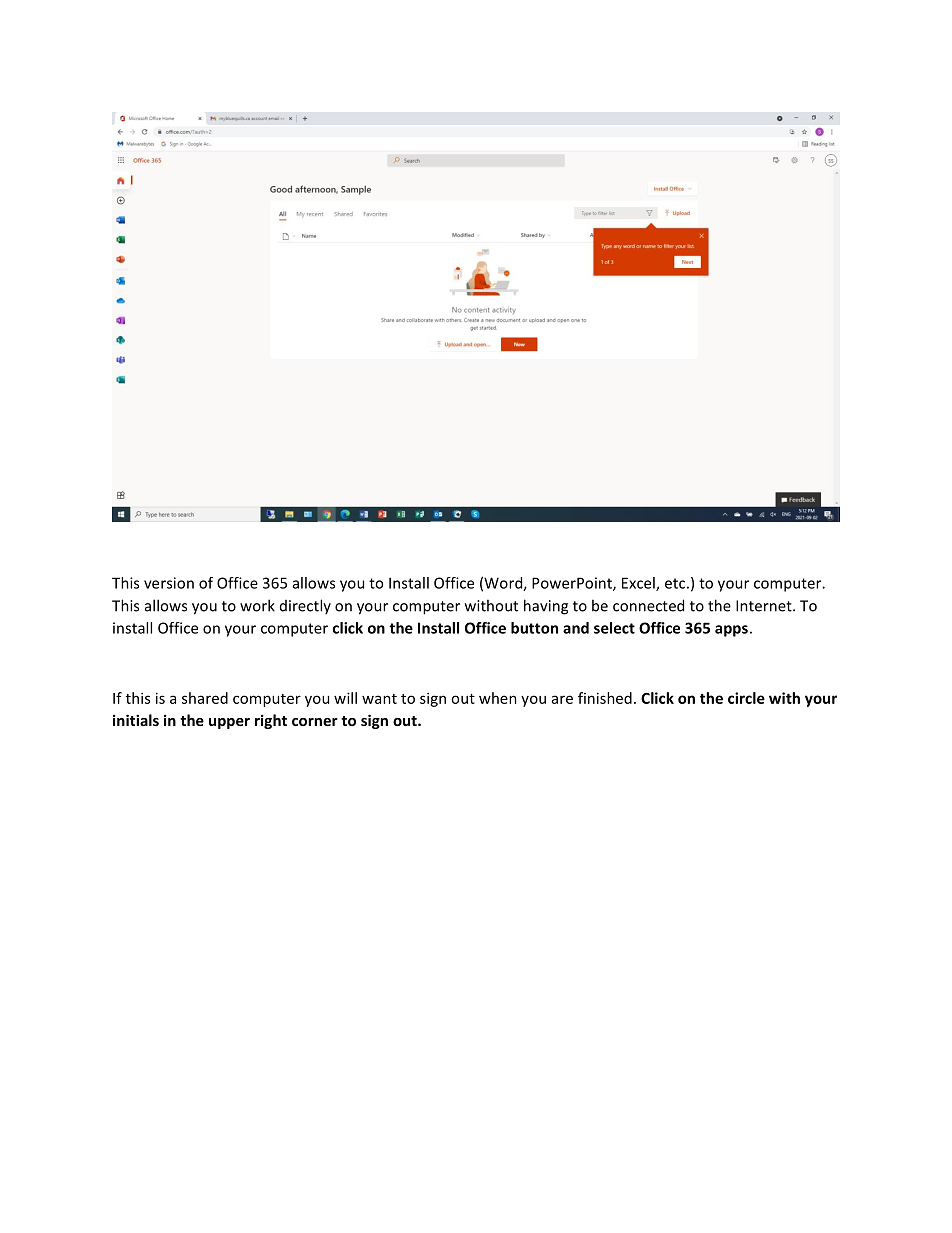 The width and height of the document is (952, 1233). I want to click on corner, so click(315, 722).
